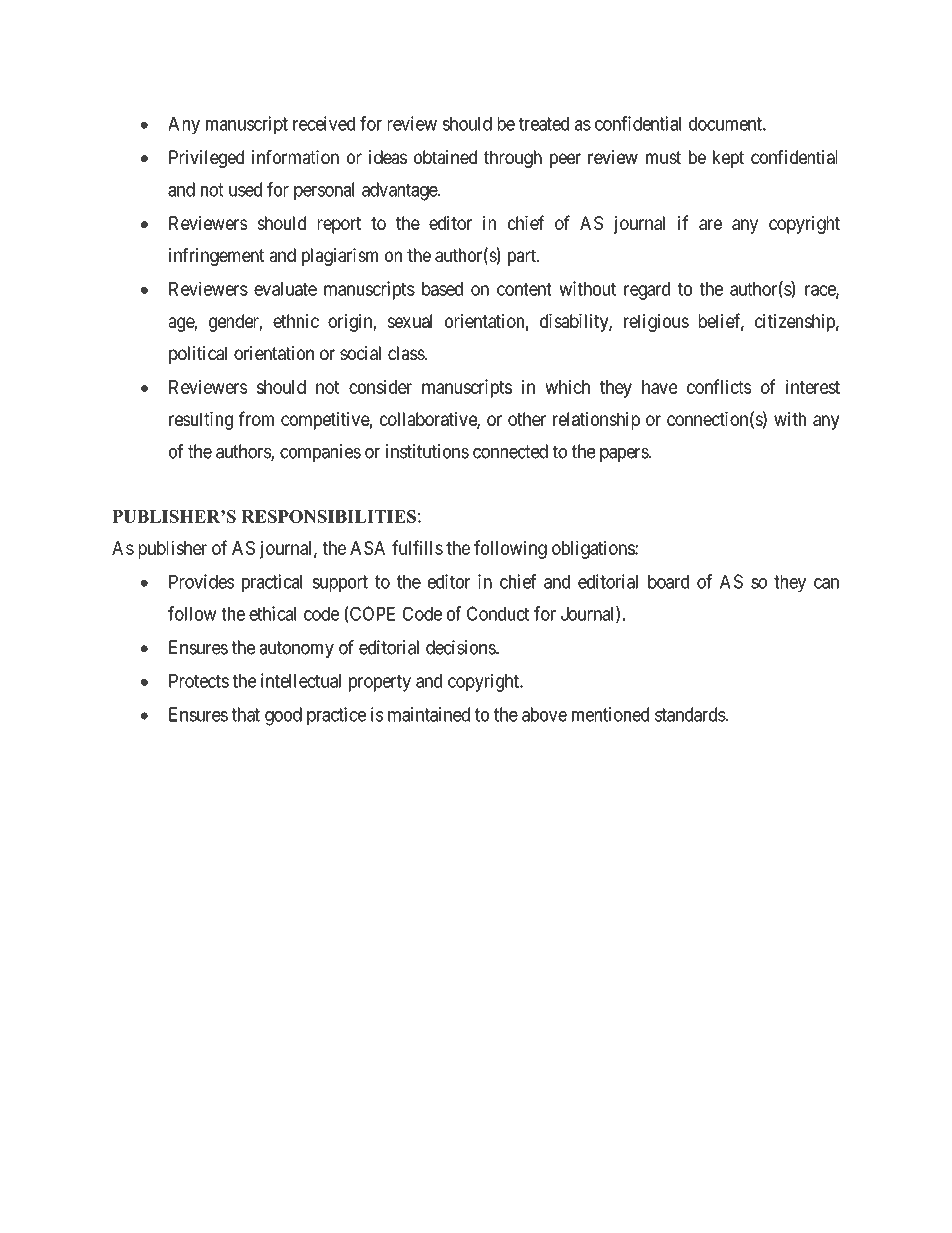  I want to click on good, so click(283, 716).
